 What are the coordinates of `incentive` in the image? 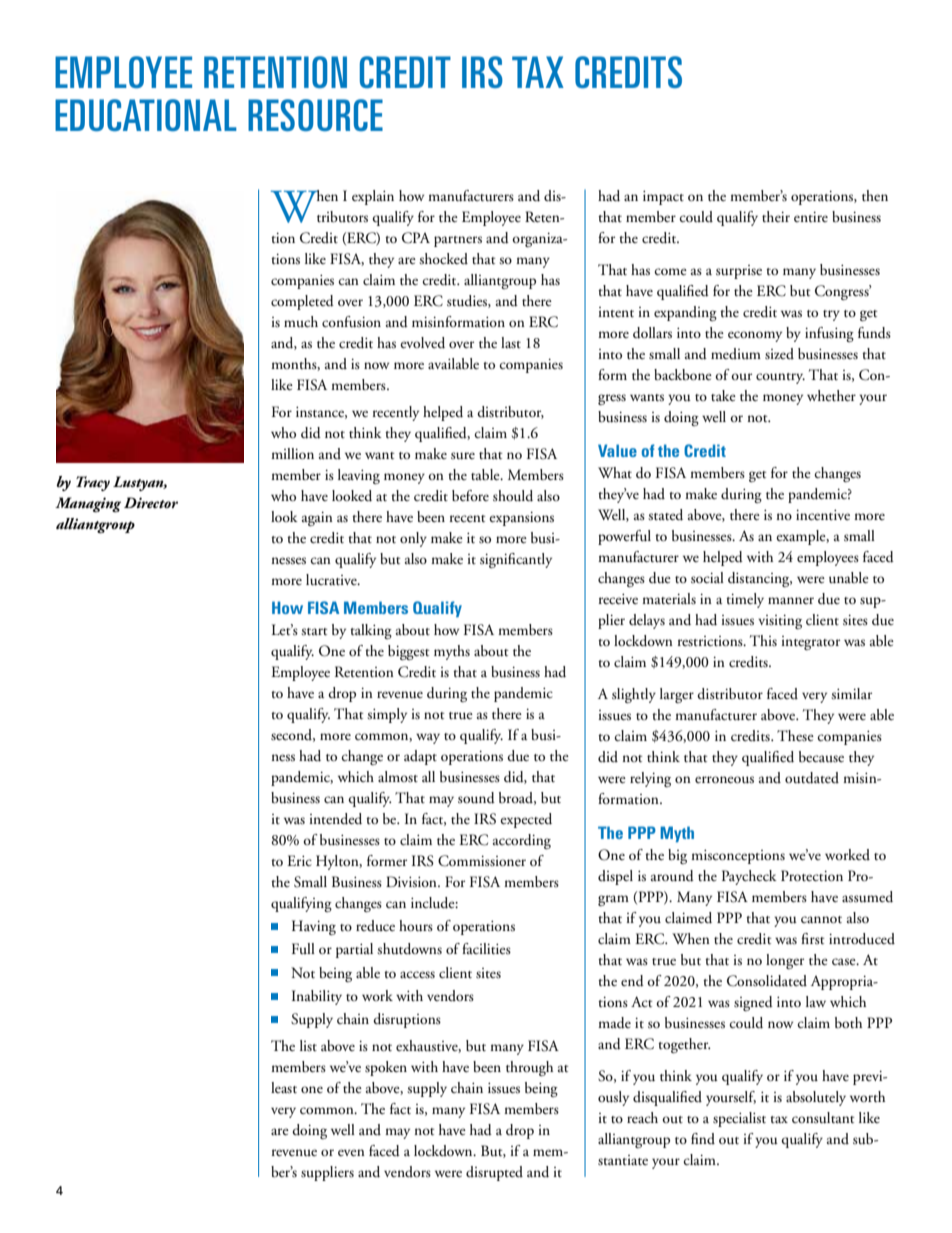 It's located at (823, 515).
